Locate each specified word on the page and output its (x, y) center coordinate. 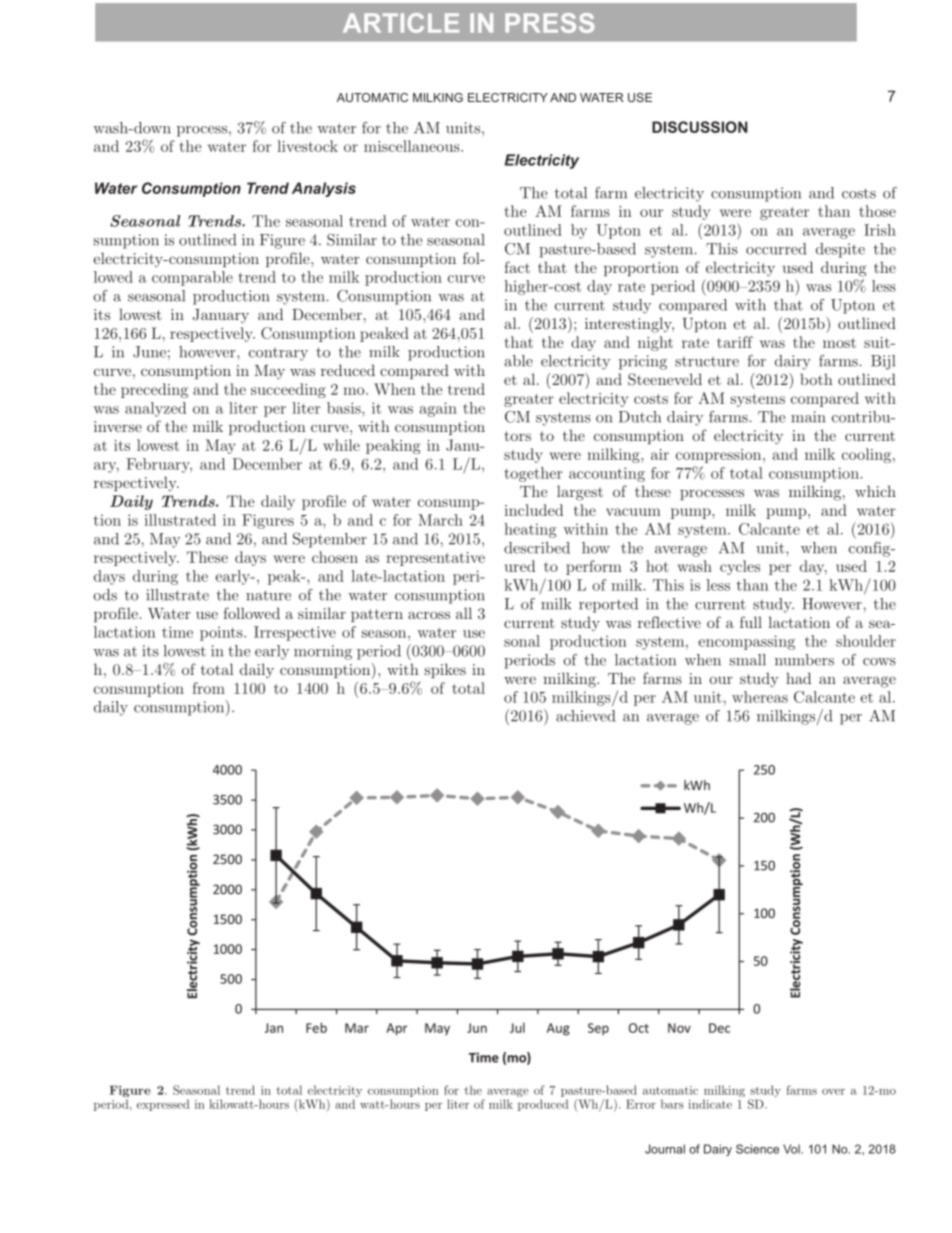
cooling (868, 455)
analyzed (155, 409)
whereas (760, 697)
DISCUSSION (700, 127)
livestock (307, 146)
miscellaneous (413, 146)
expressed (163, 1105)
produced (543, 1105)
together (533, 474)
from (209, 688)
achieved (585, 716)
